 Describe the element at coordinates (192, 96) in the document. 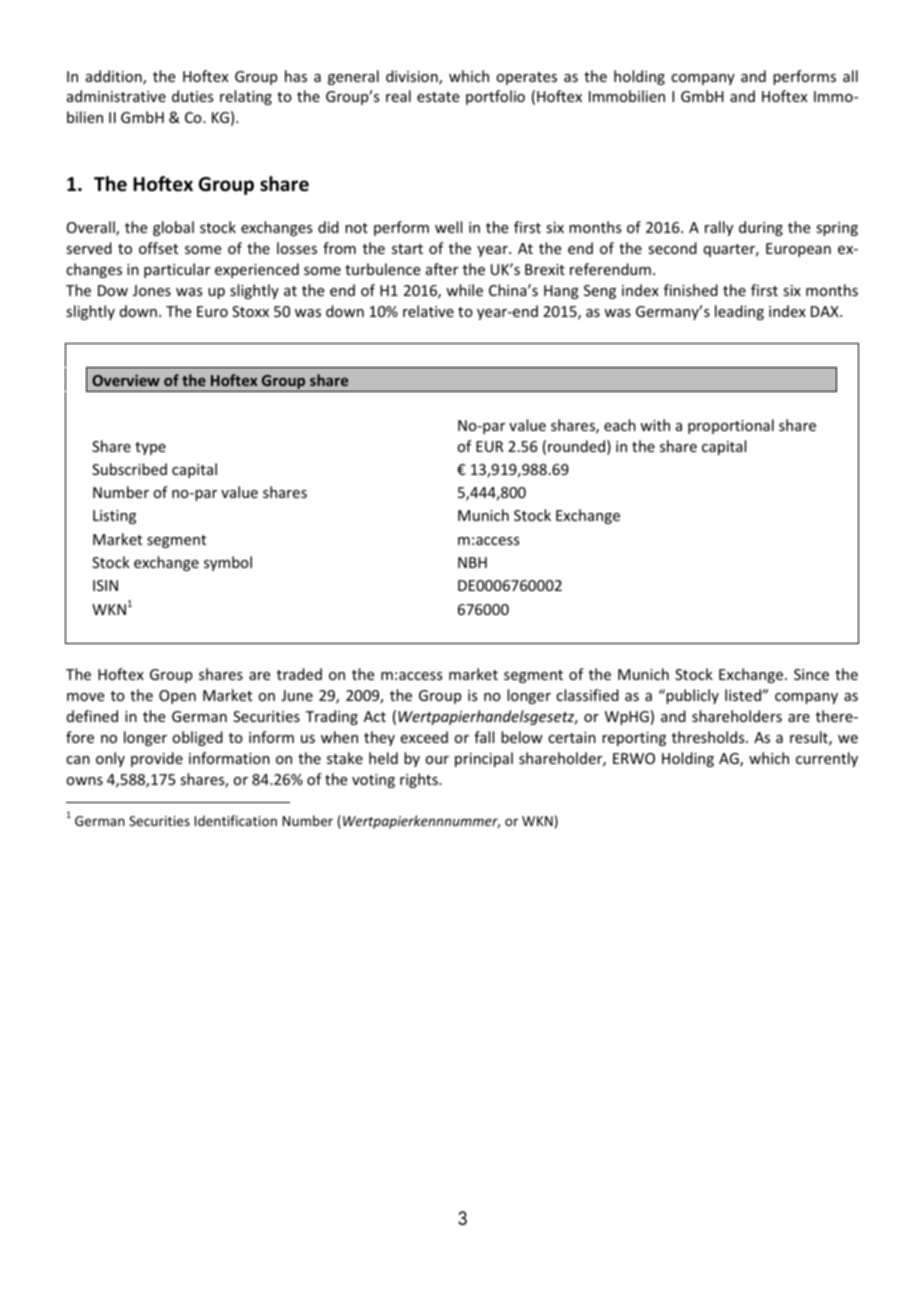

I see `duties` at that location.
